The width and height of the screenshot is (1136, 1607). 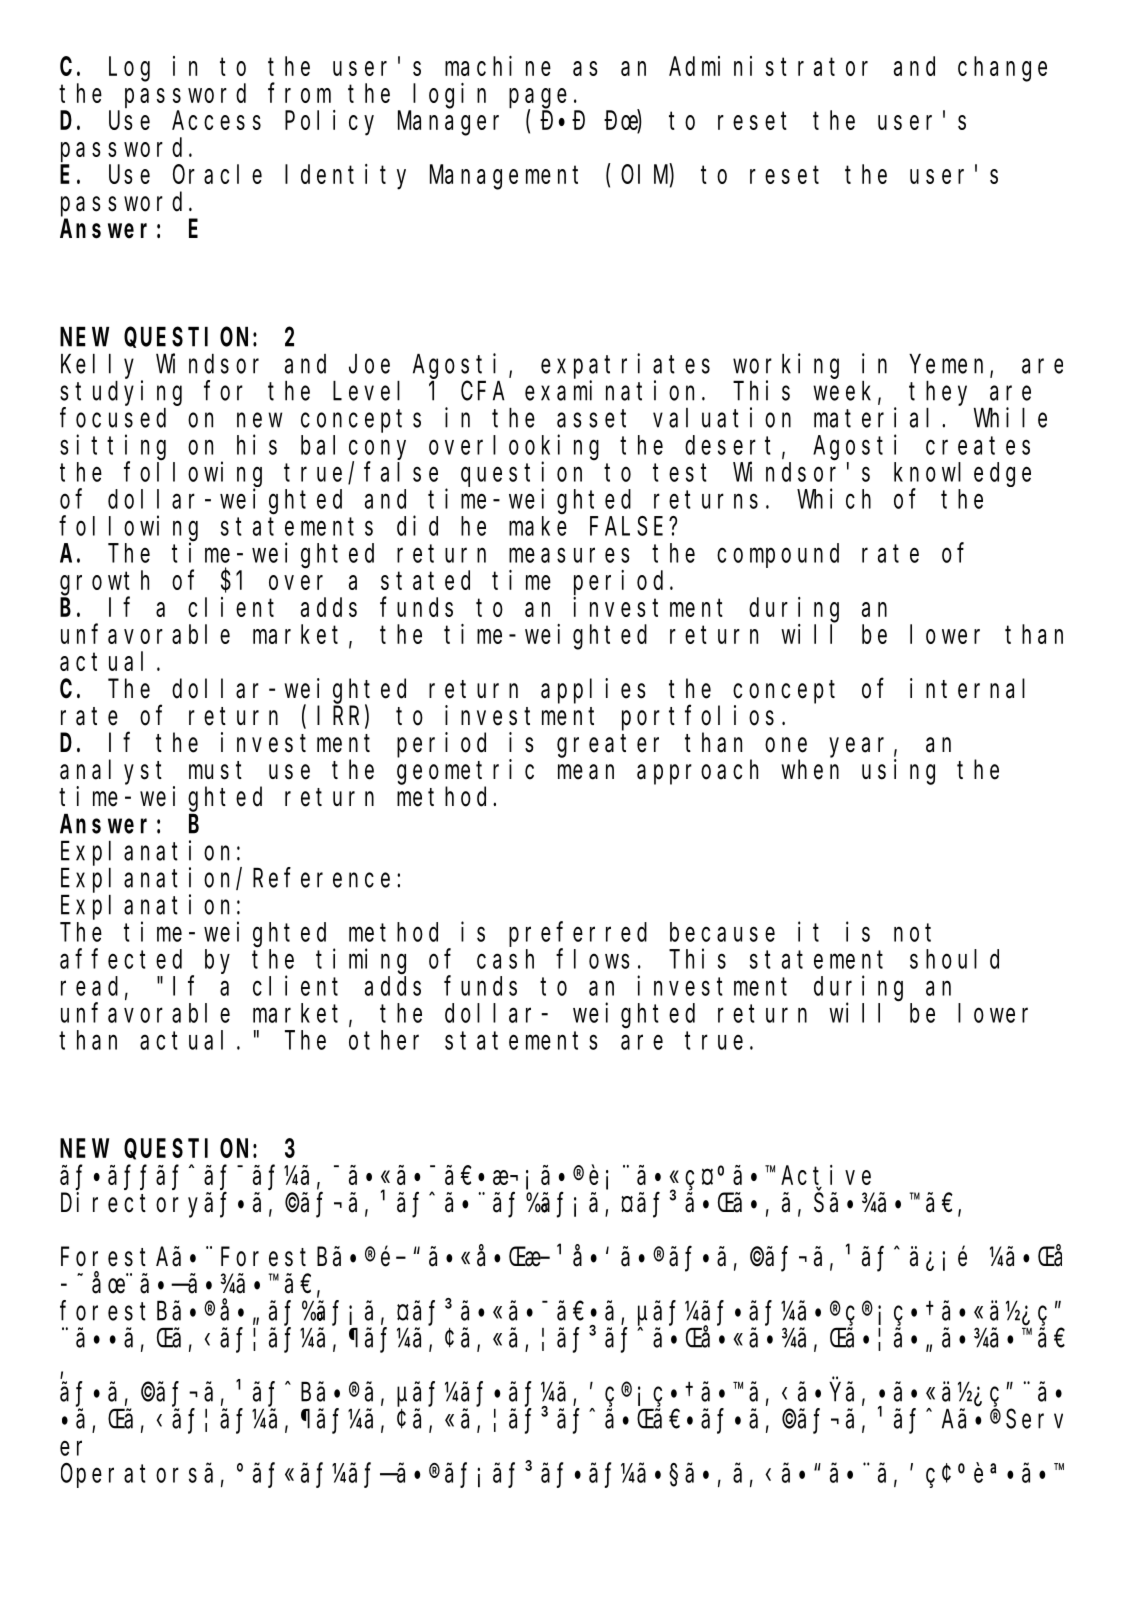 What do you see at coordinates (950, 366) in the screenshot?
I see `Yemen` at bounding box center [950, 366].
